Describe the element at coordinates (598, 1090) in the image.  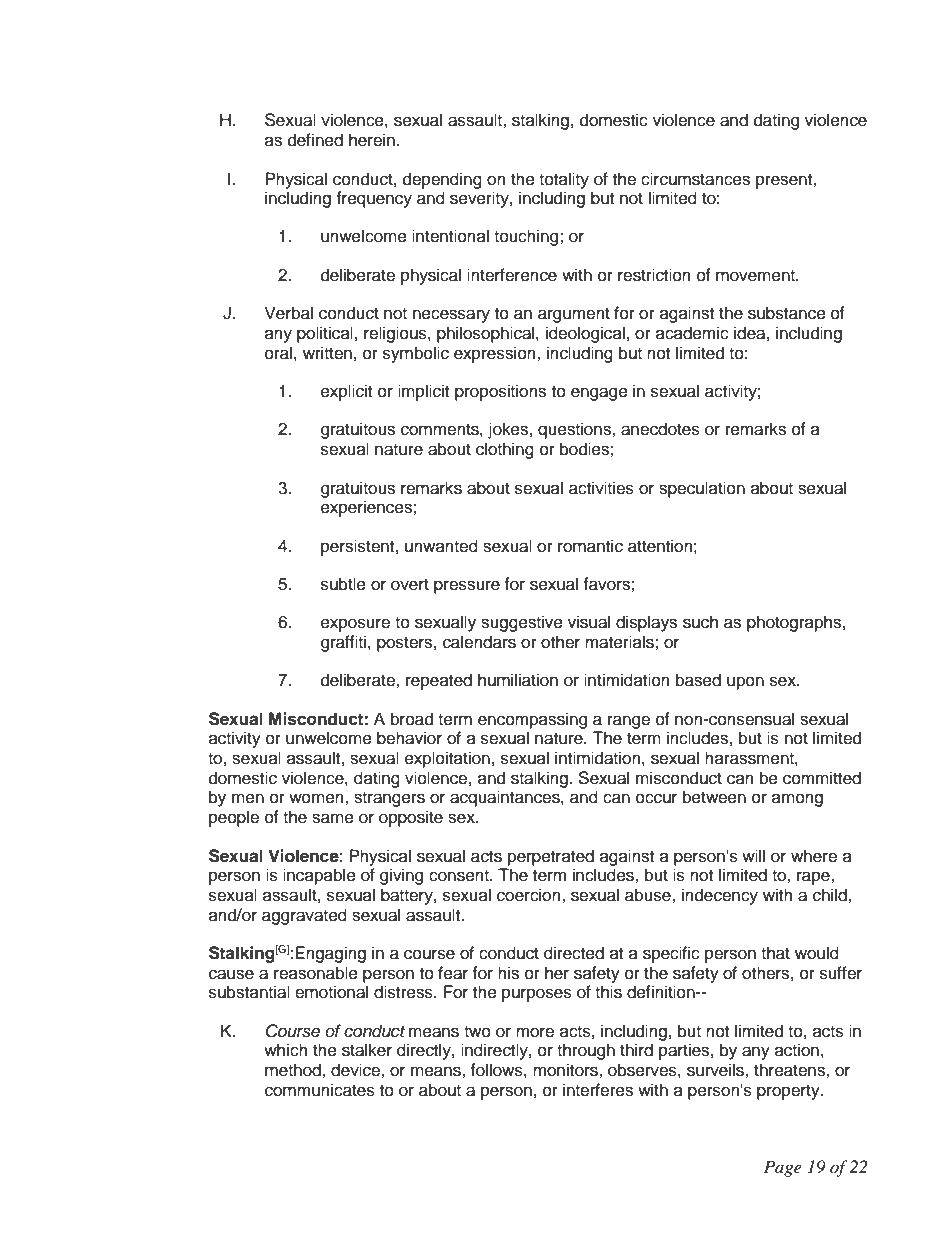
I see `interferes` at that location.
